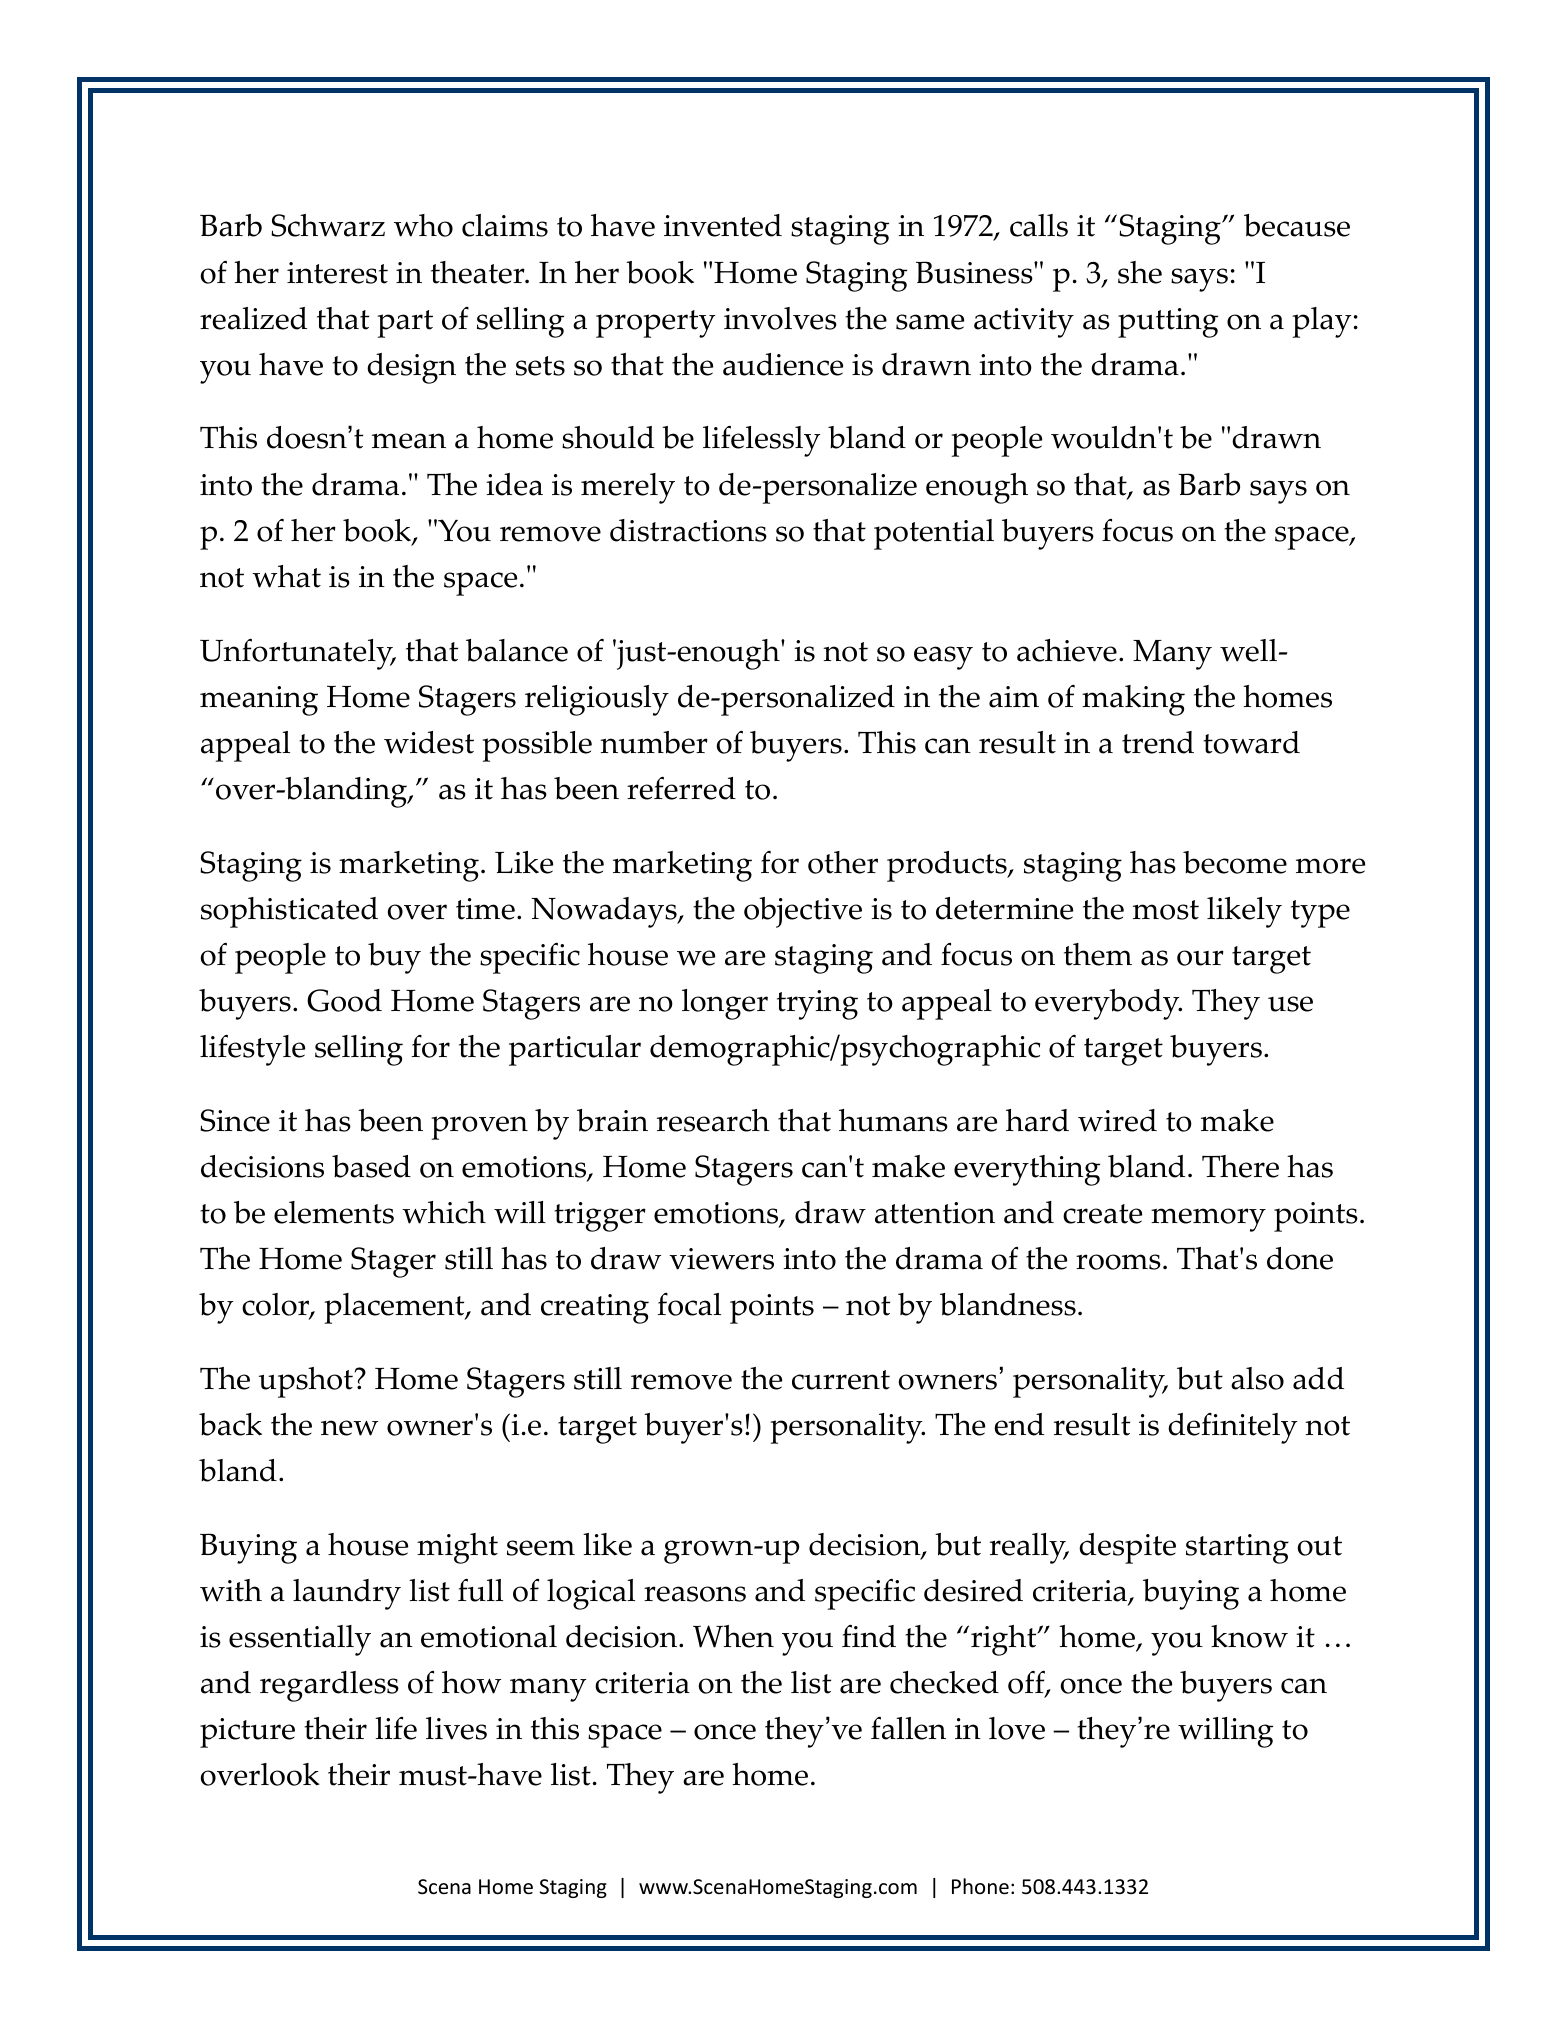 This page has height=2028, width=1567. What do you see at coordinates (1158, 742) in the page?
I see `trend` at bounding box center [1158, 742].
